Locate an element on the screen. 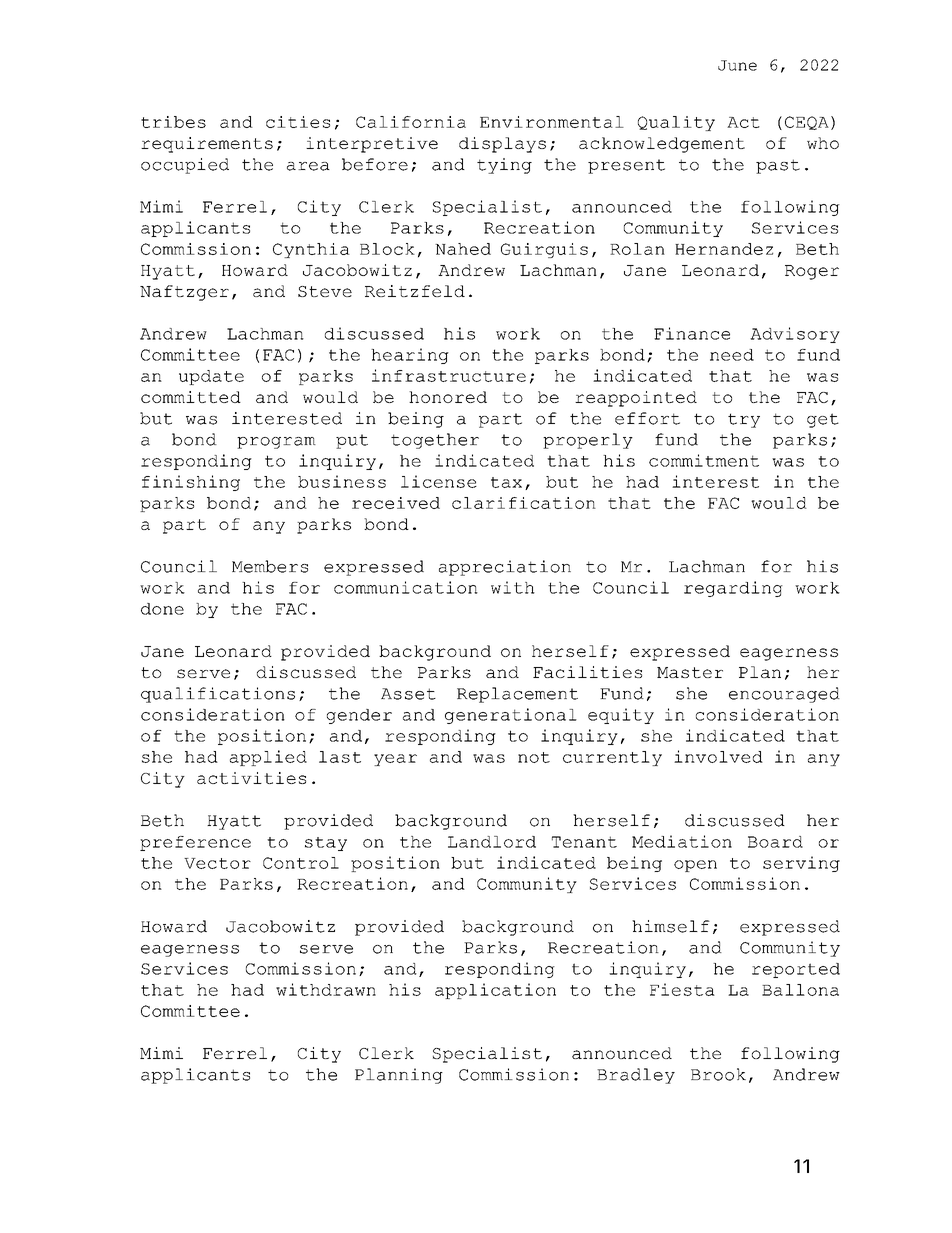 The height and width of the screenshot is (1233, 952). displays is located at coordinates (502, 145).
